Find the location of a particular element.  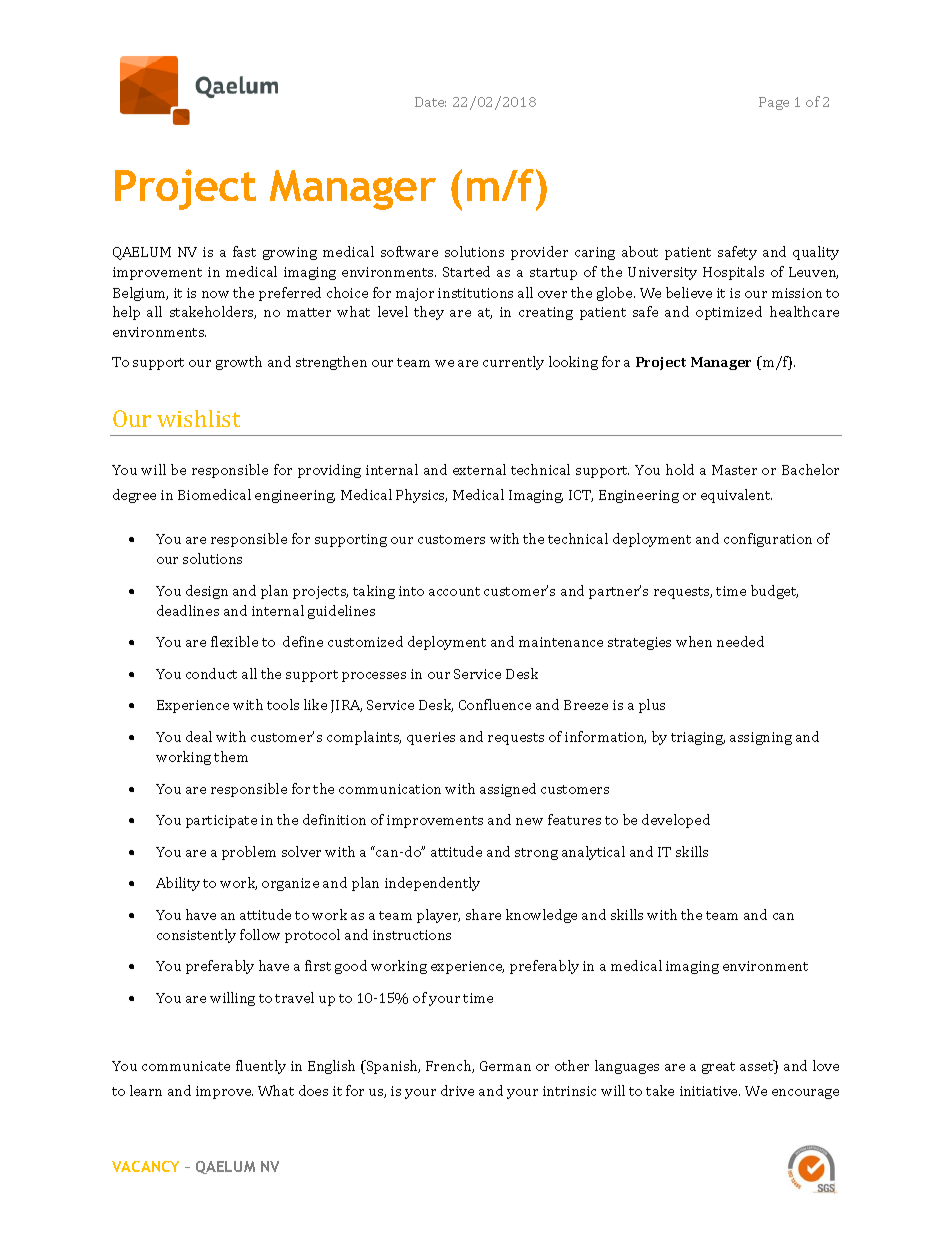

external is located at coordinates (479, 469).
